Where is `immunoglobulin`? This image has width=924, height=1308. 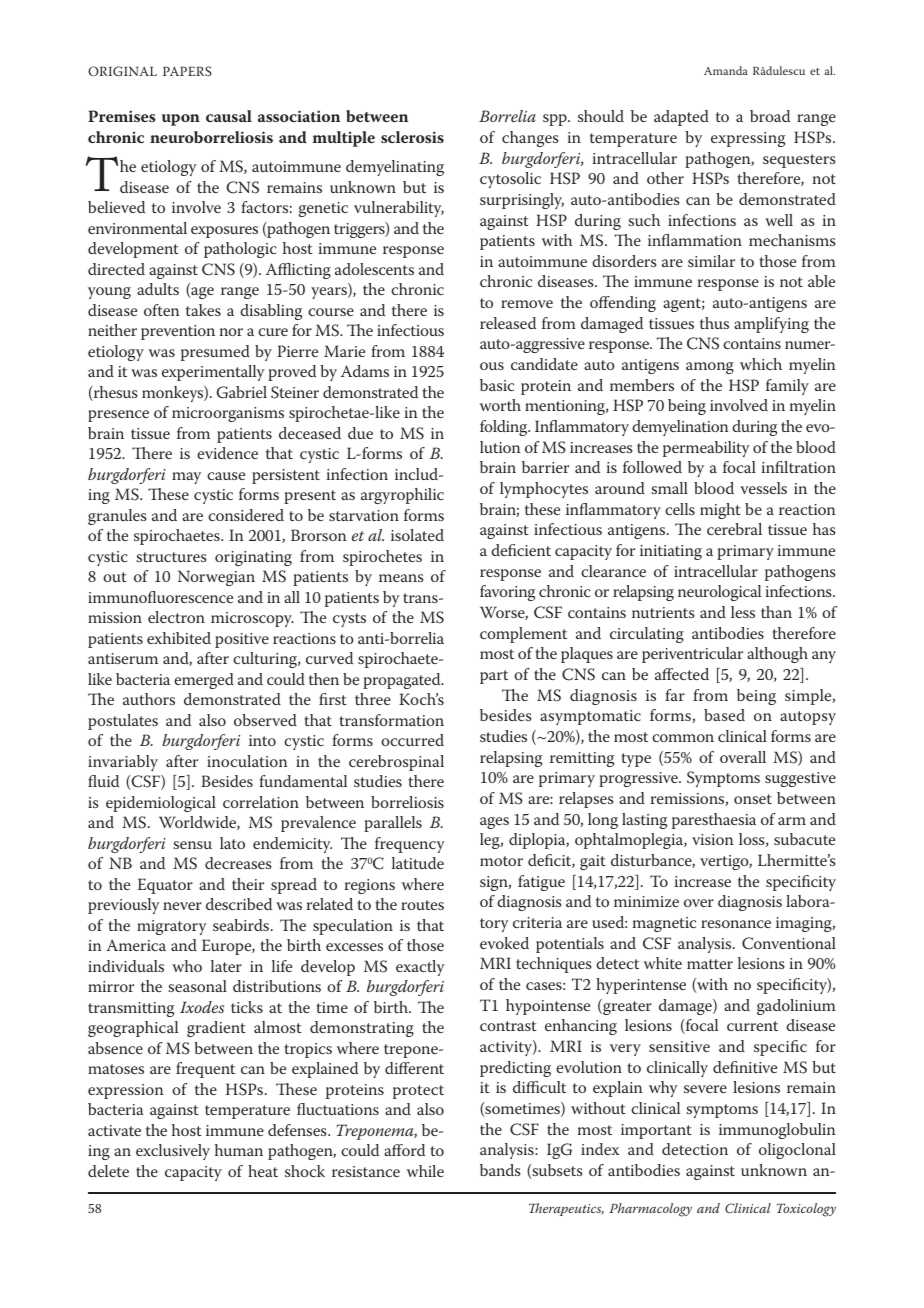 immunoglobulin is located at coordinates (777, 1131).
